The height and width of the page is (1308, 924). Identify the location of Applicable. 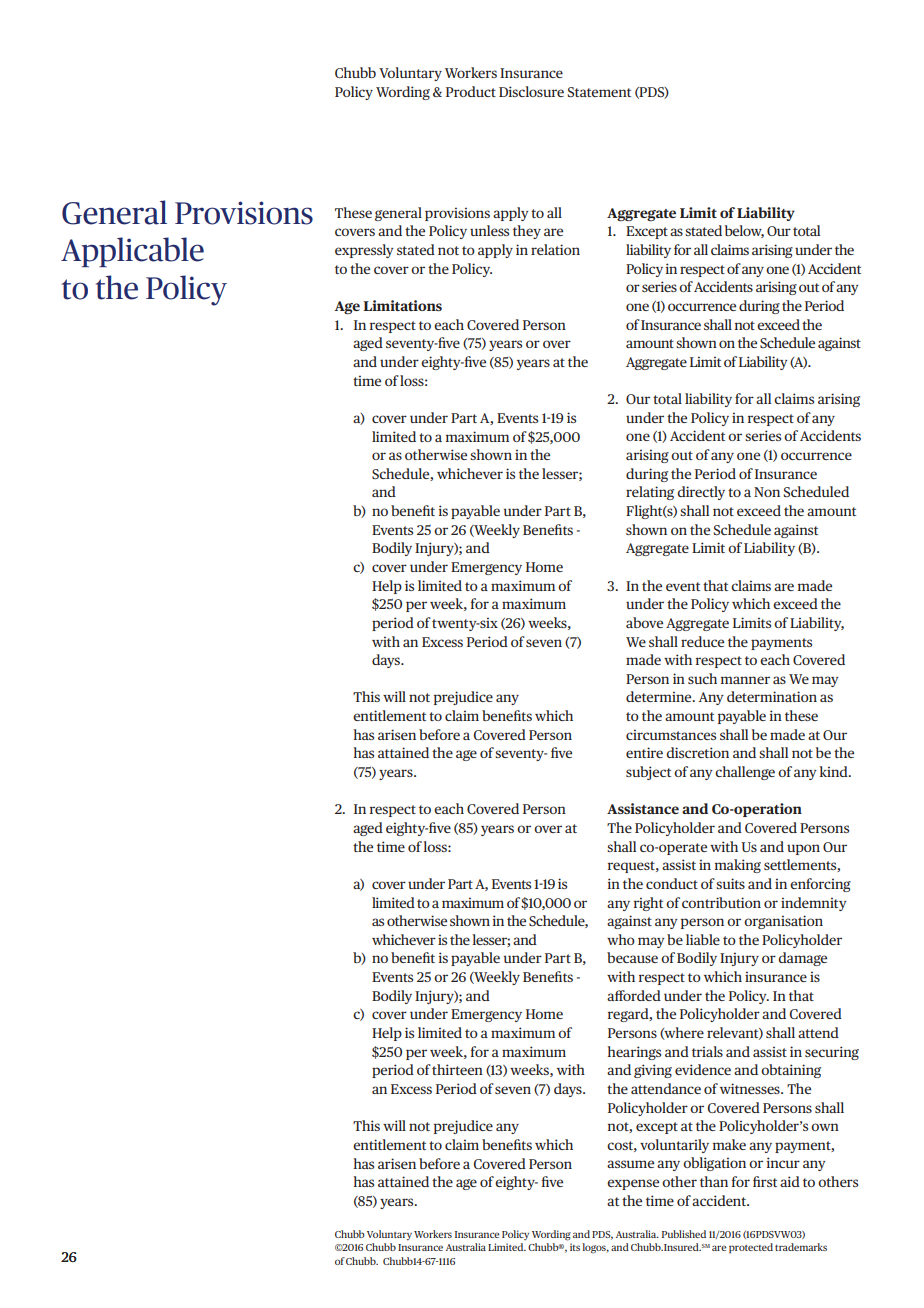
(132, 252).
